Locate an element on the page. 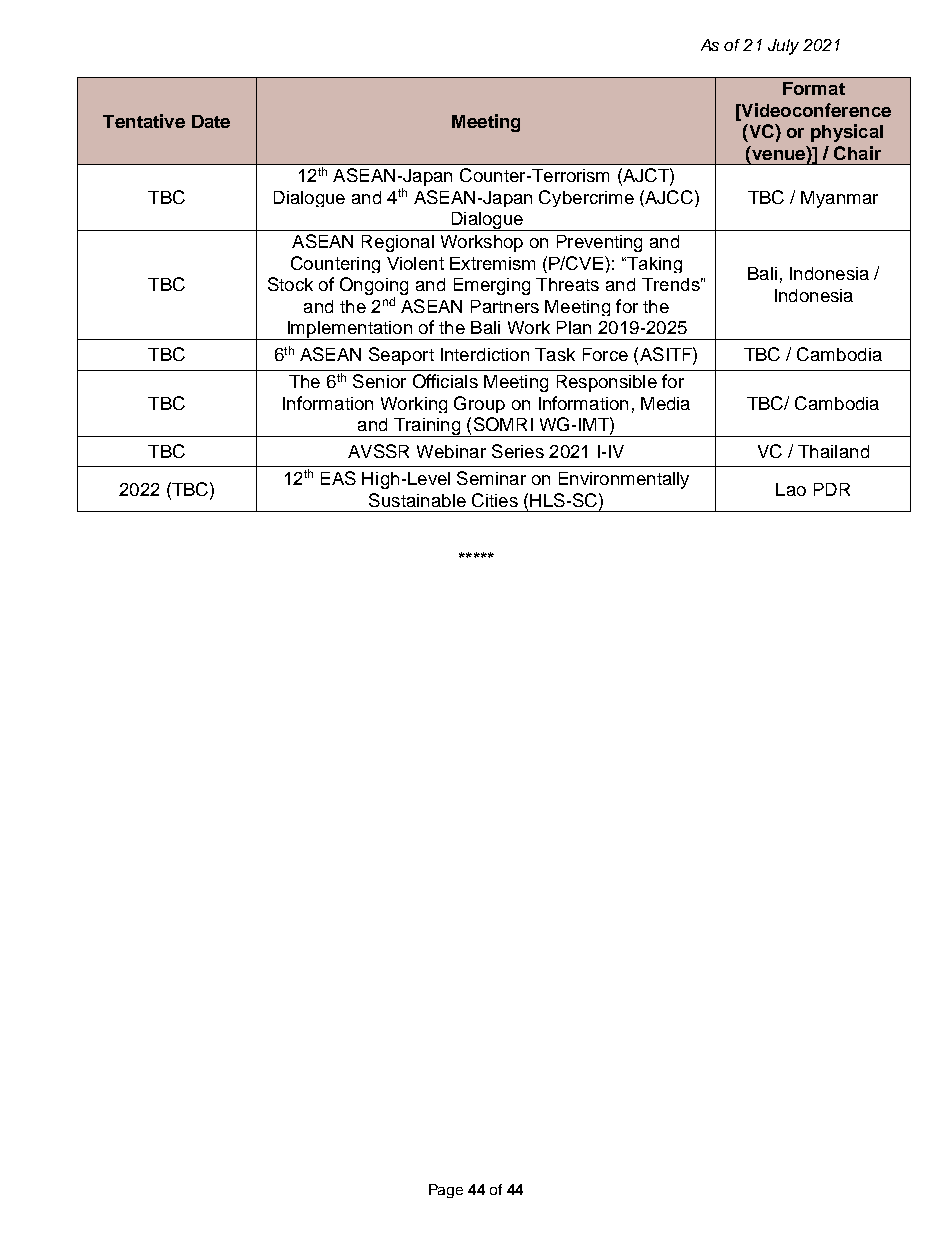  Page is located at coordinates (446, 1191).
